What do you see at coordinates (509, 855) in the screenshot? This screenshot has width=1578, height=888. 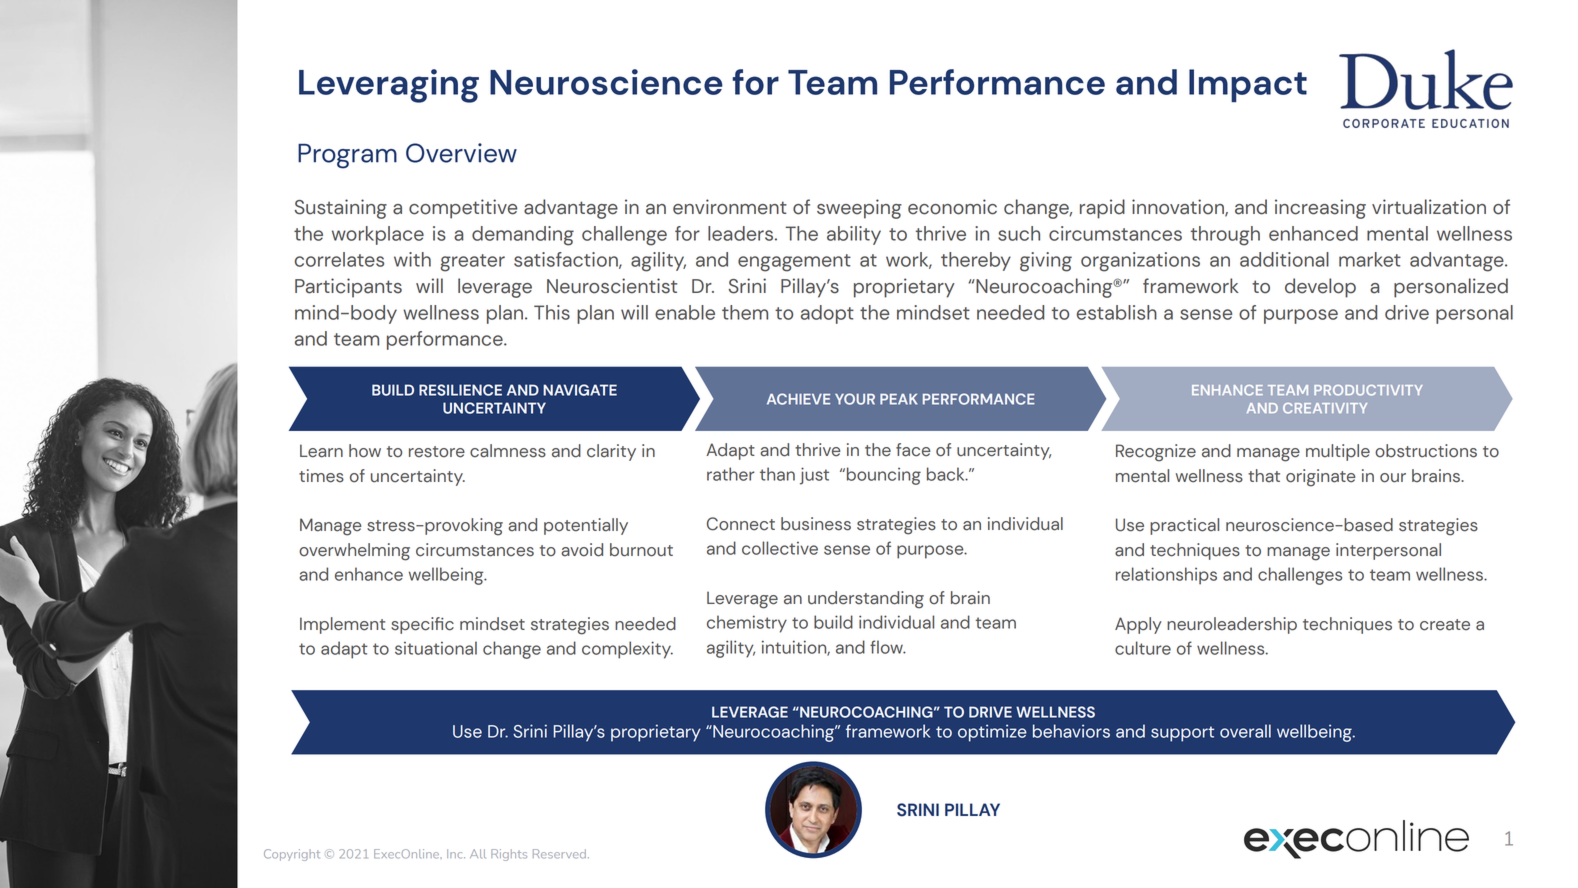 I see `Rights` at bounding box center [509, 855].
